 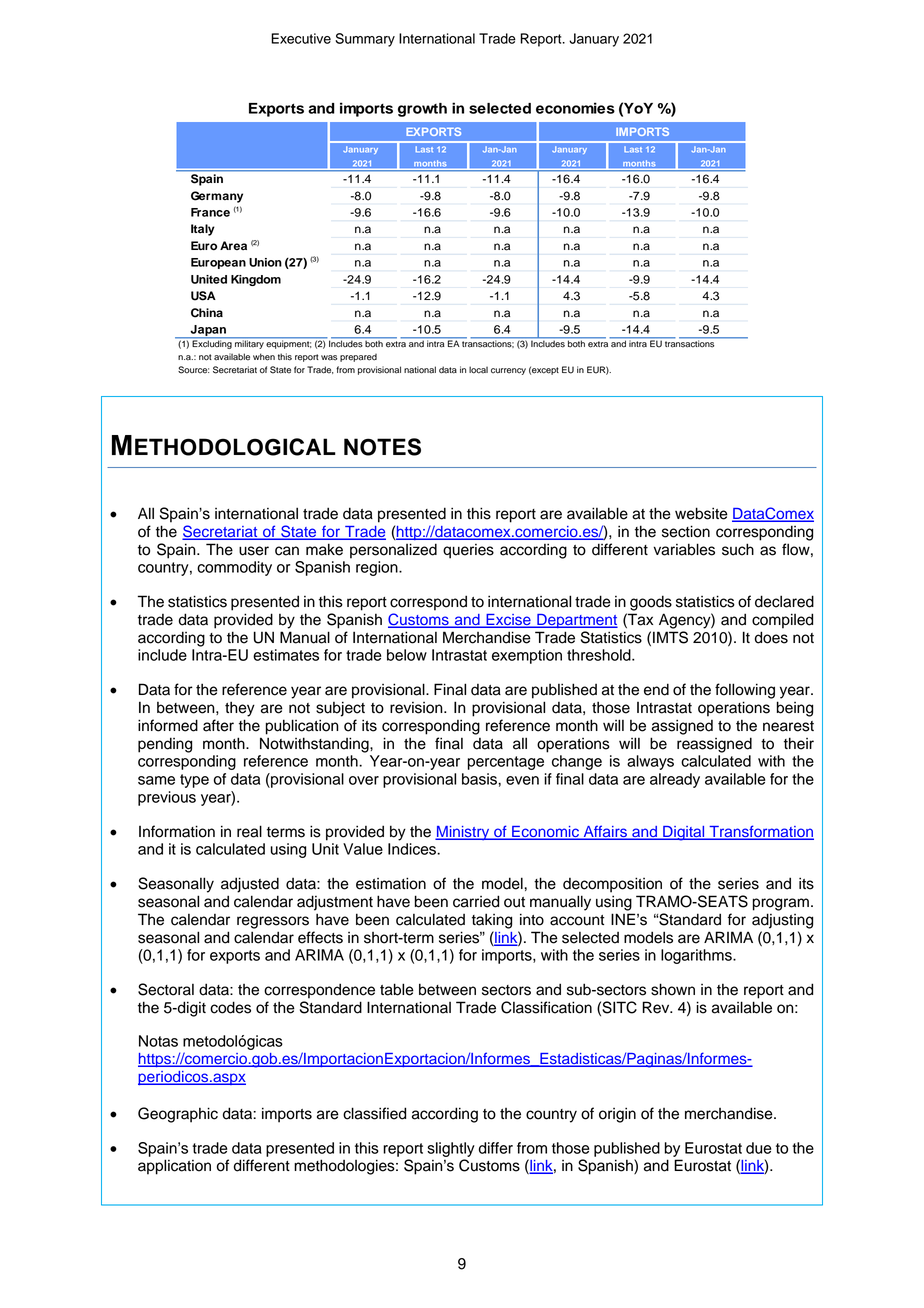 What do you see at coordinates (575, 108) in the image?
I see `economies` at bounding box center [575, 108].
